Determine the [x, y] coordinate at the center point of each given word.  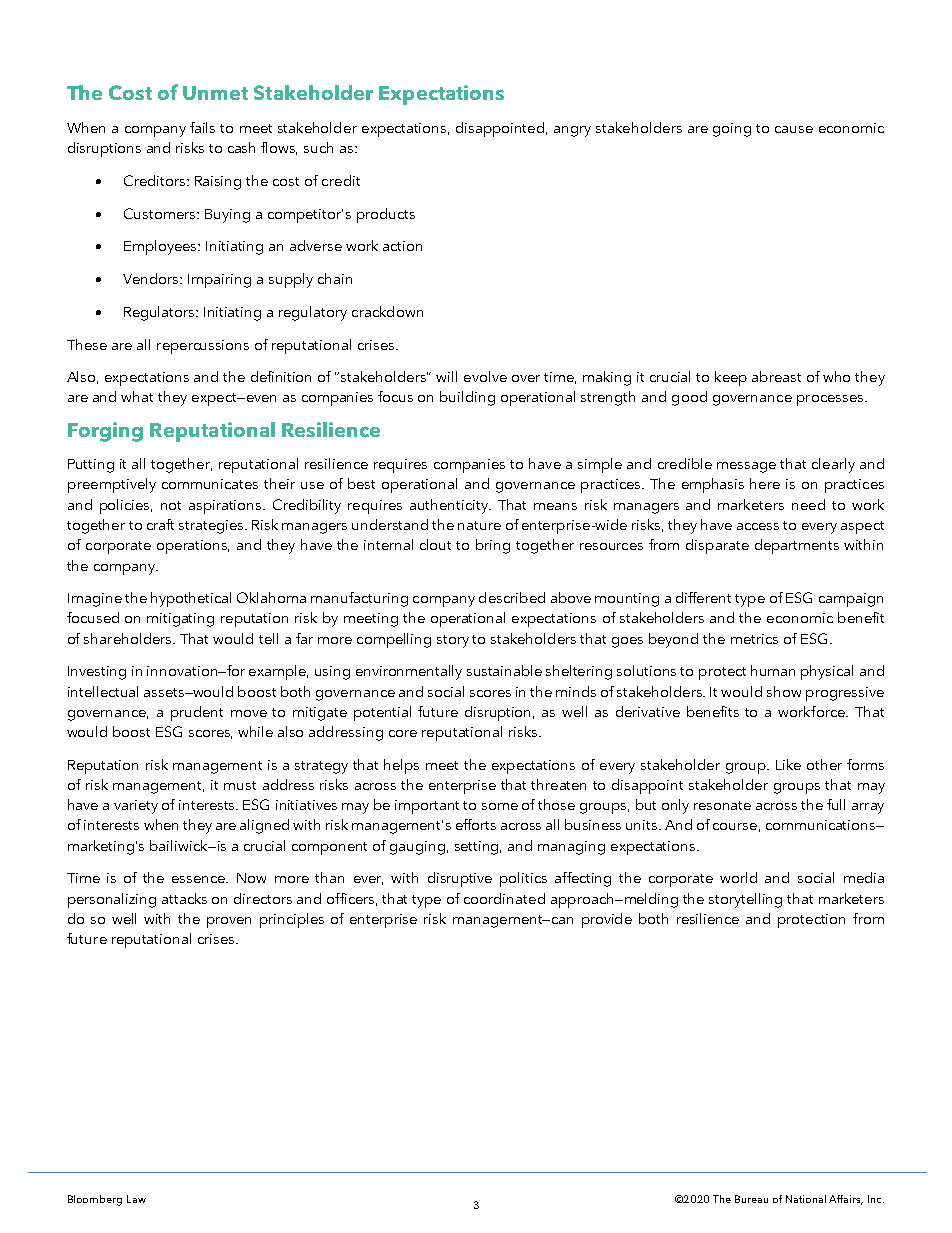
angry [572, 131]
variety [136, 807]
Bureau [751, 1199]
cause [794, 129]
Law [136, 1199]
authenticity [450, 506]
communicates [210, 484]
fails [202, 127]
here [765, 483]
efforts [476, 824]
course [735, 826]
